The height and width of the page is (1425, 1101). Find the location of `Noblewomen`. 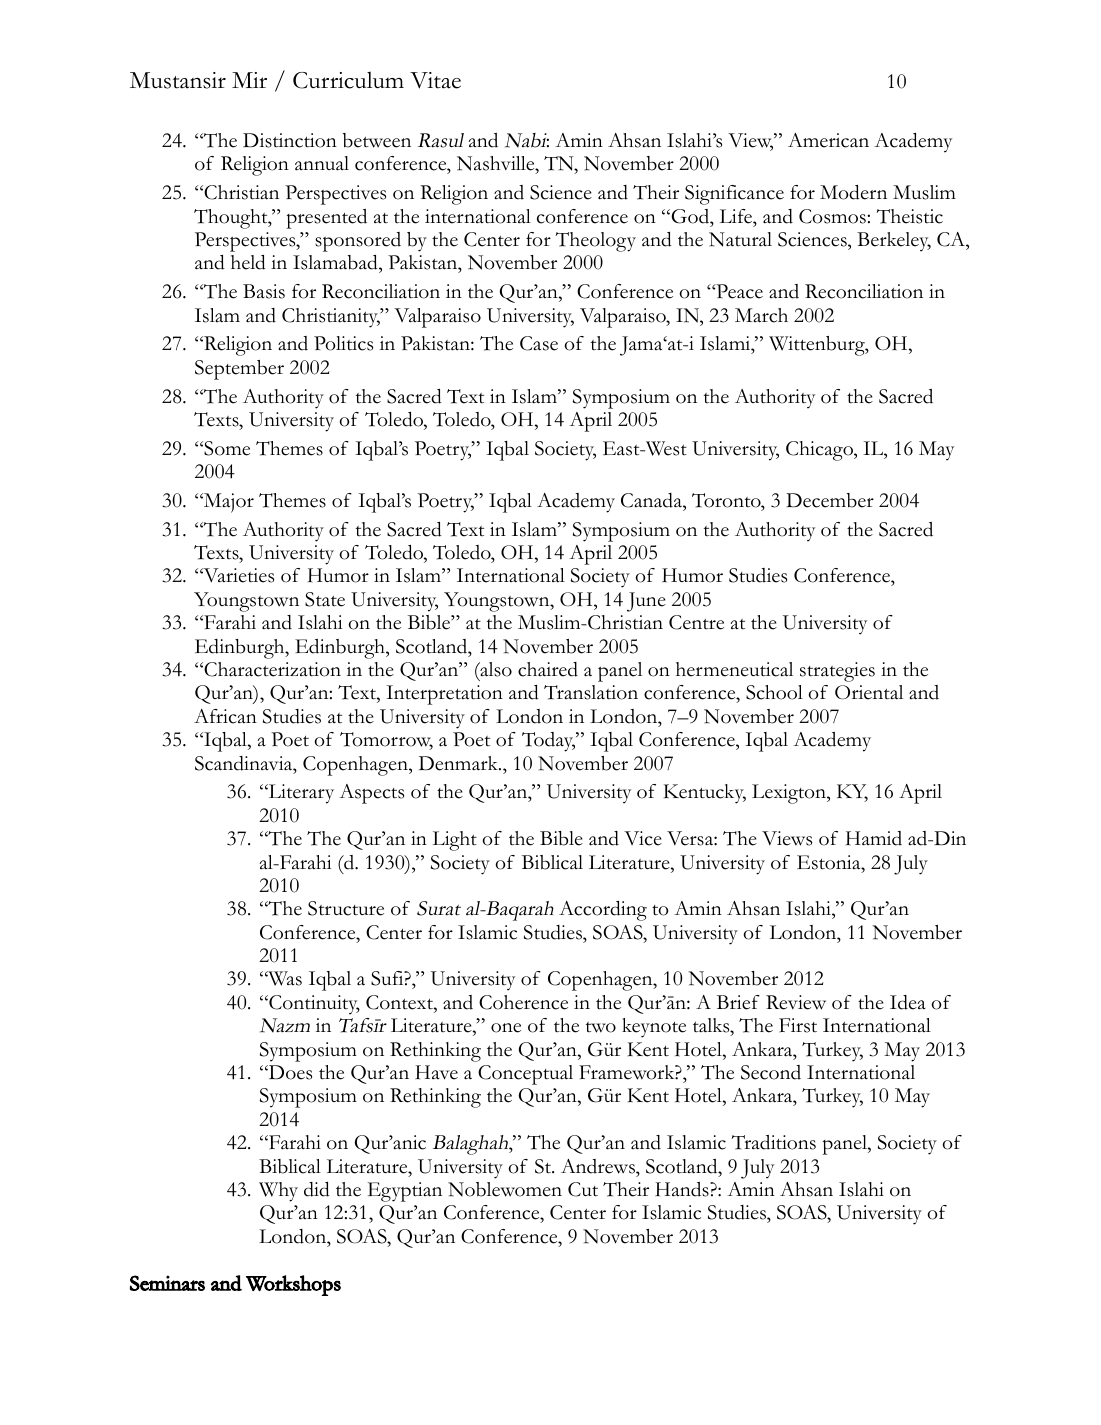

Noblewomen is located at coordinates (505, 1189).
